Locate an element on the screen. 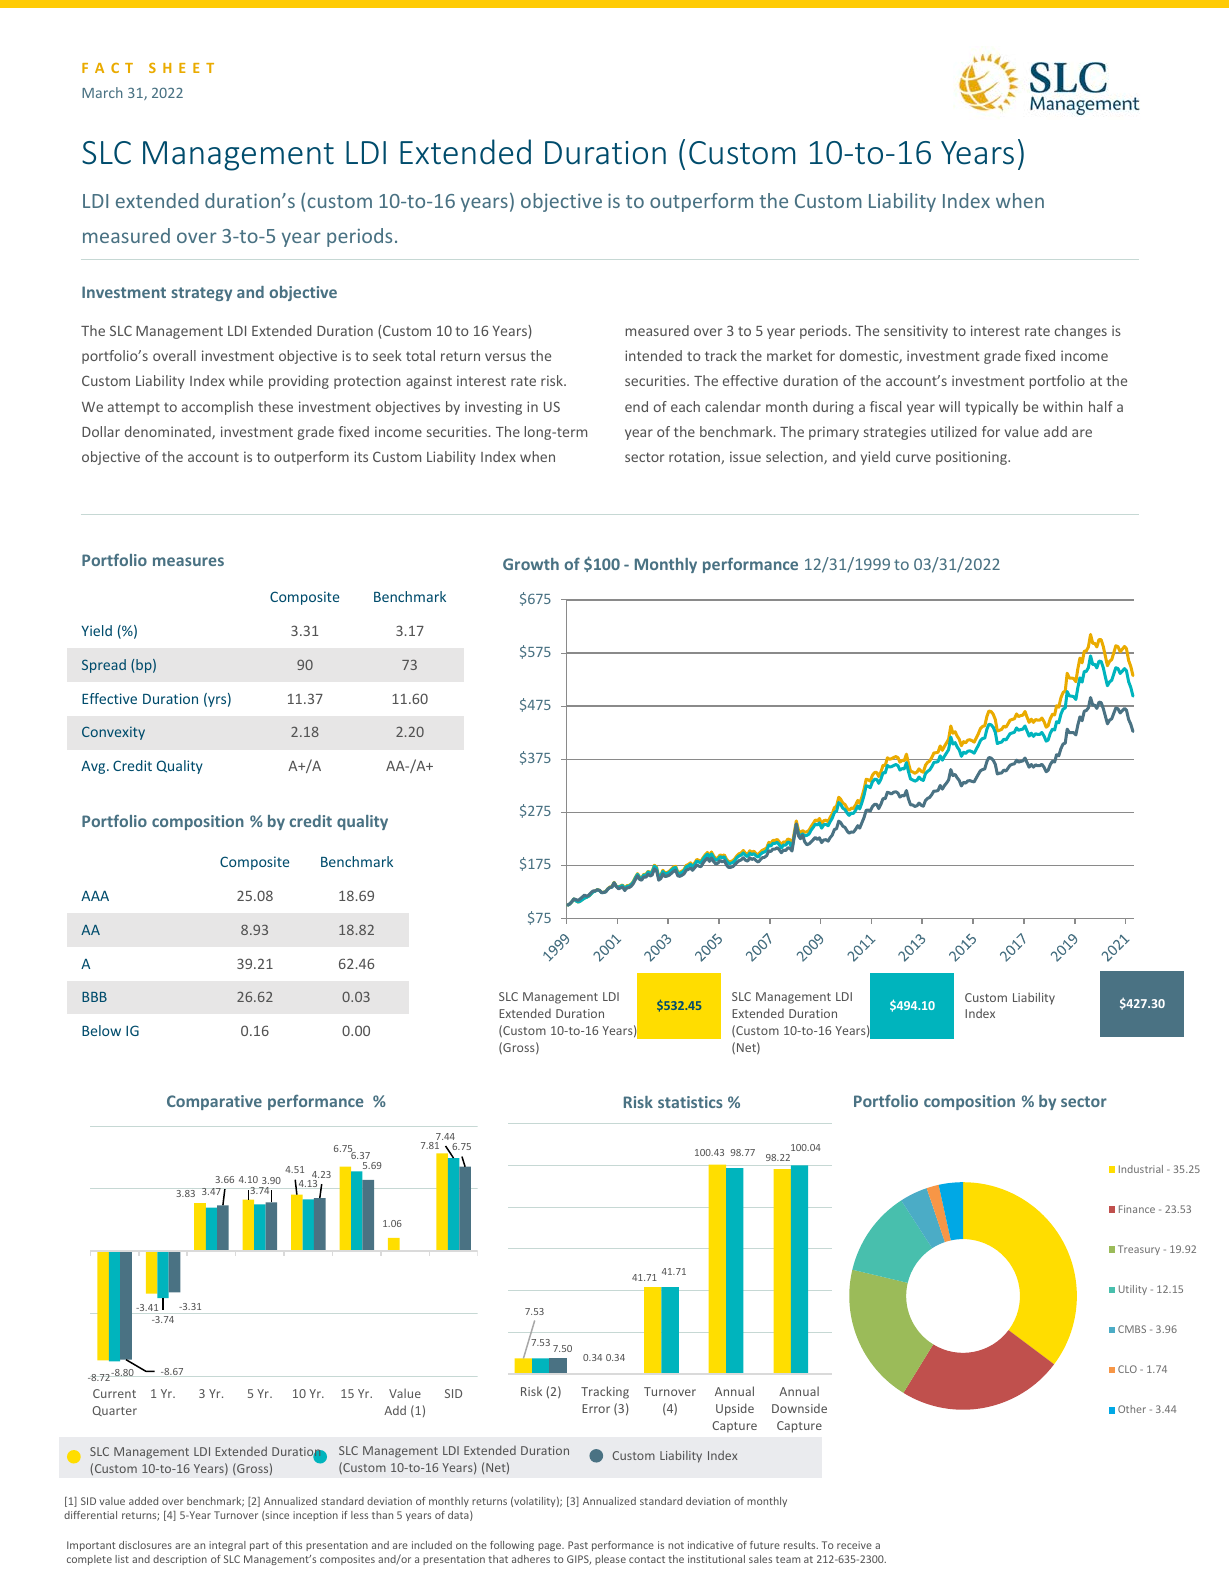  changes is located at coordinates (1081, 332).
